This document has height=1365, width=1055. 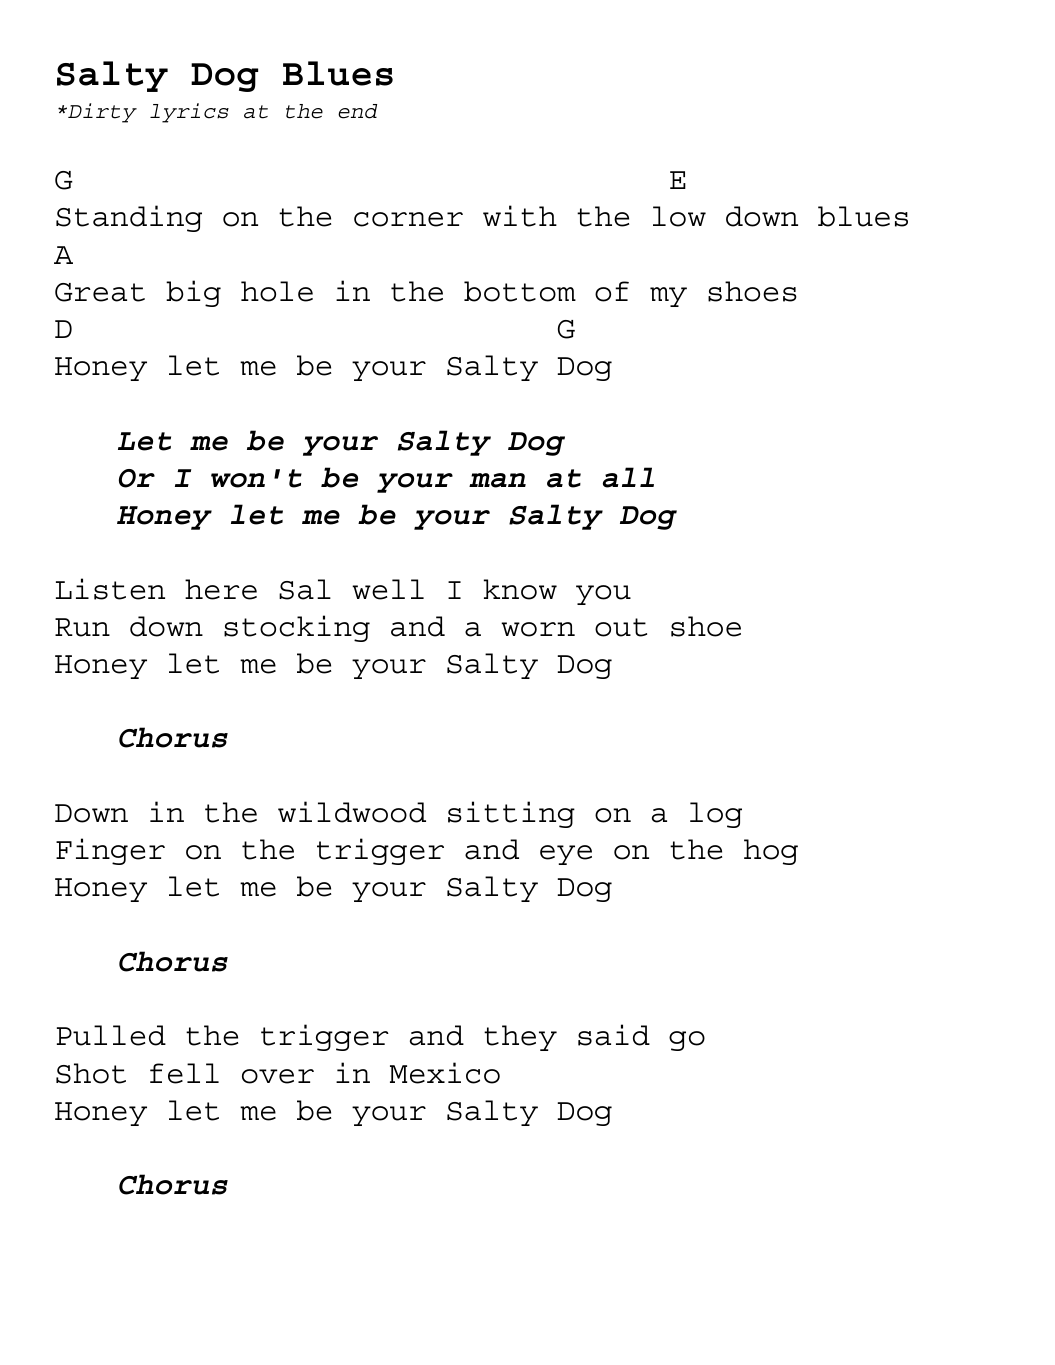 I want to click on all, so click(x=628, y=477).
